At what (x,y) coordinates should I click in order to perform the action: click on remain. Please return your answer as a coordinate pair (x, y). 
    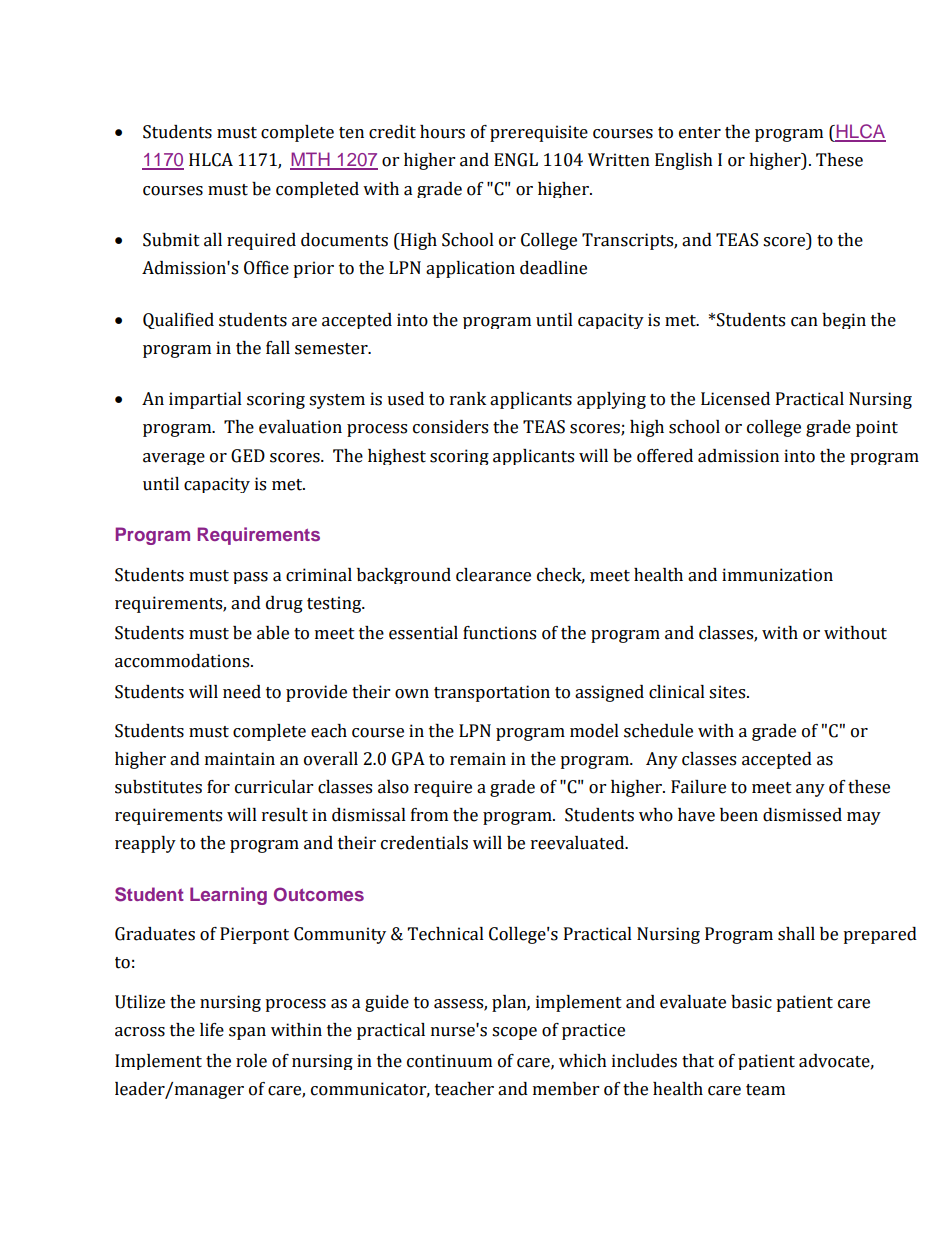
    Looking at the image, I should click on (478, 759).
